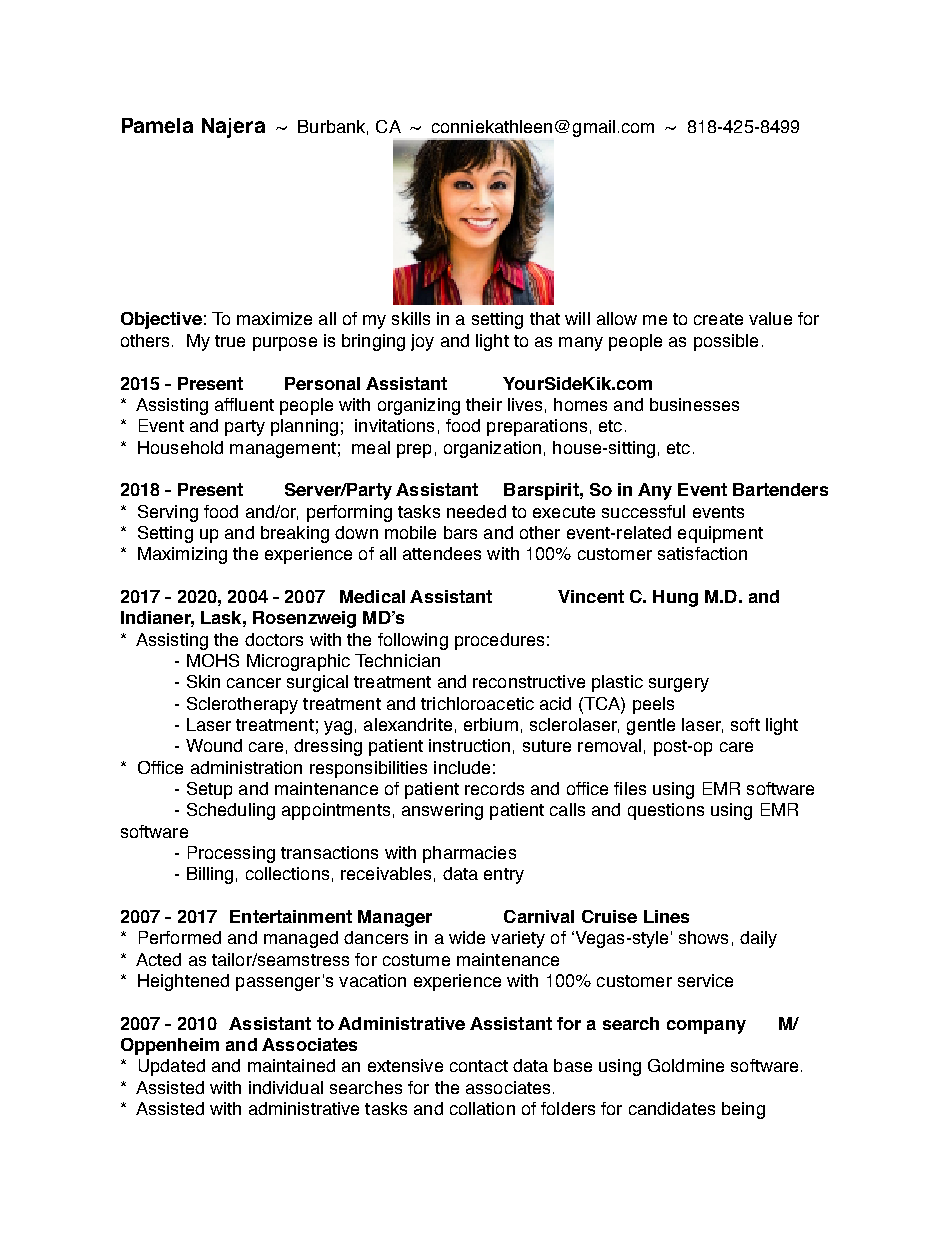  What do you see at coordinates (675, 598) in the screenshot?
I see `Hung` at bounding box center [675, 598].
